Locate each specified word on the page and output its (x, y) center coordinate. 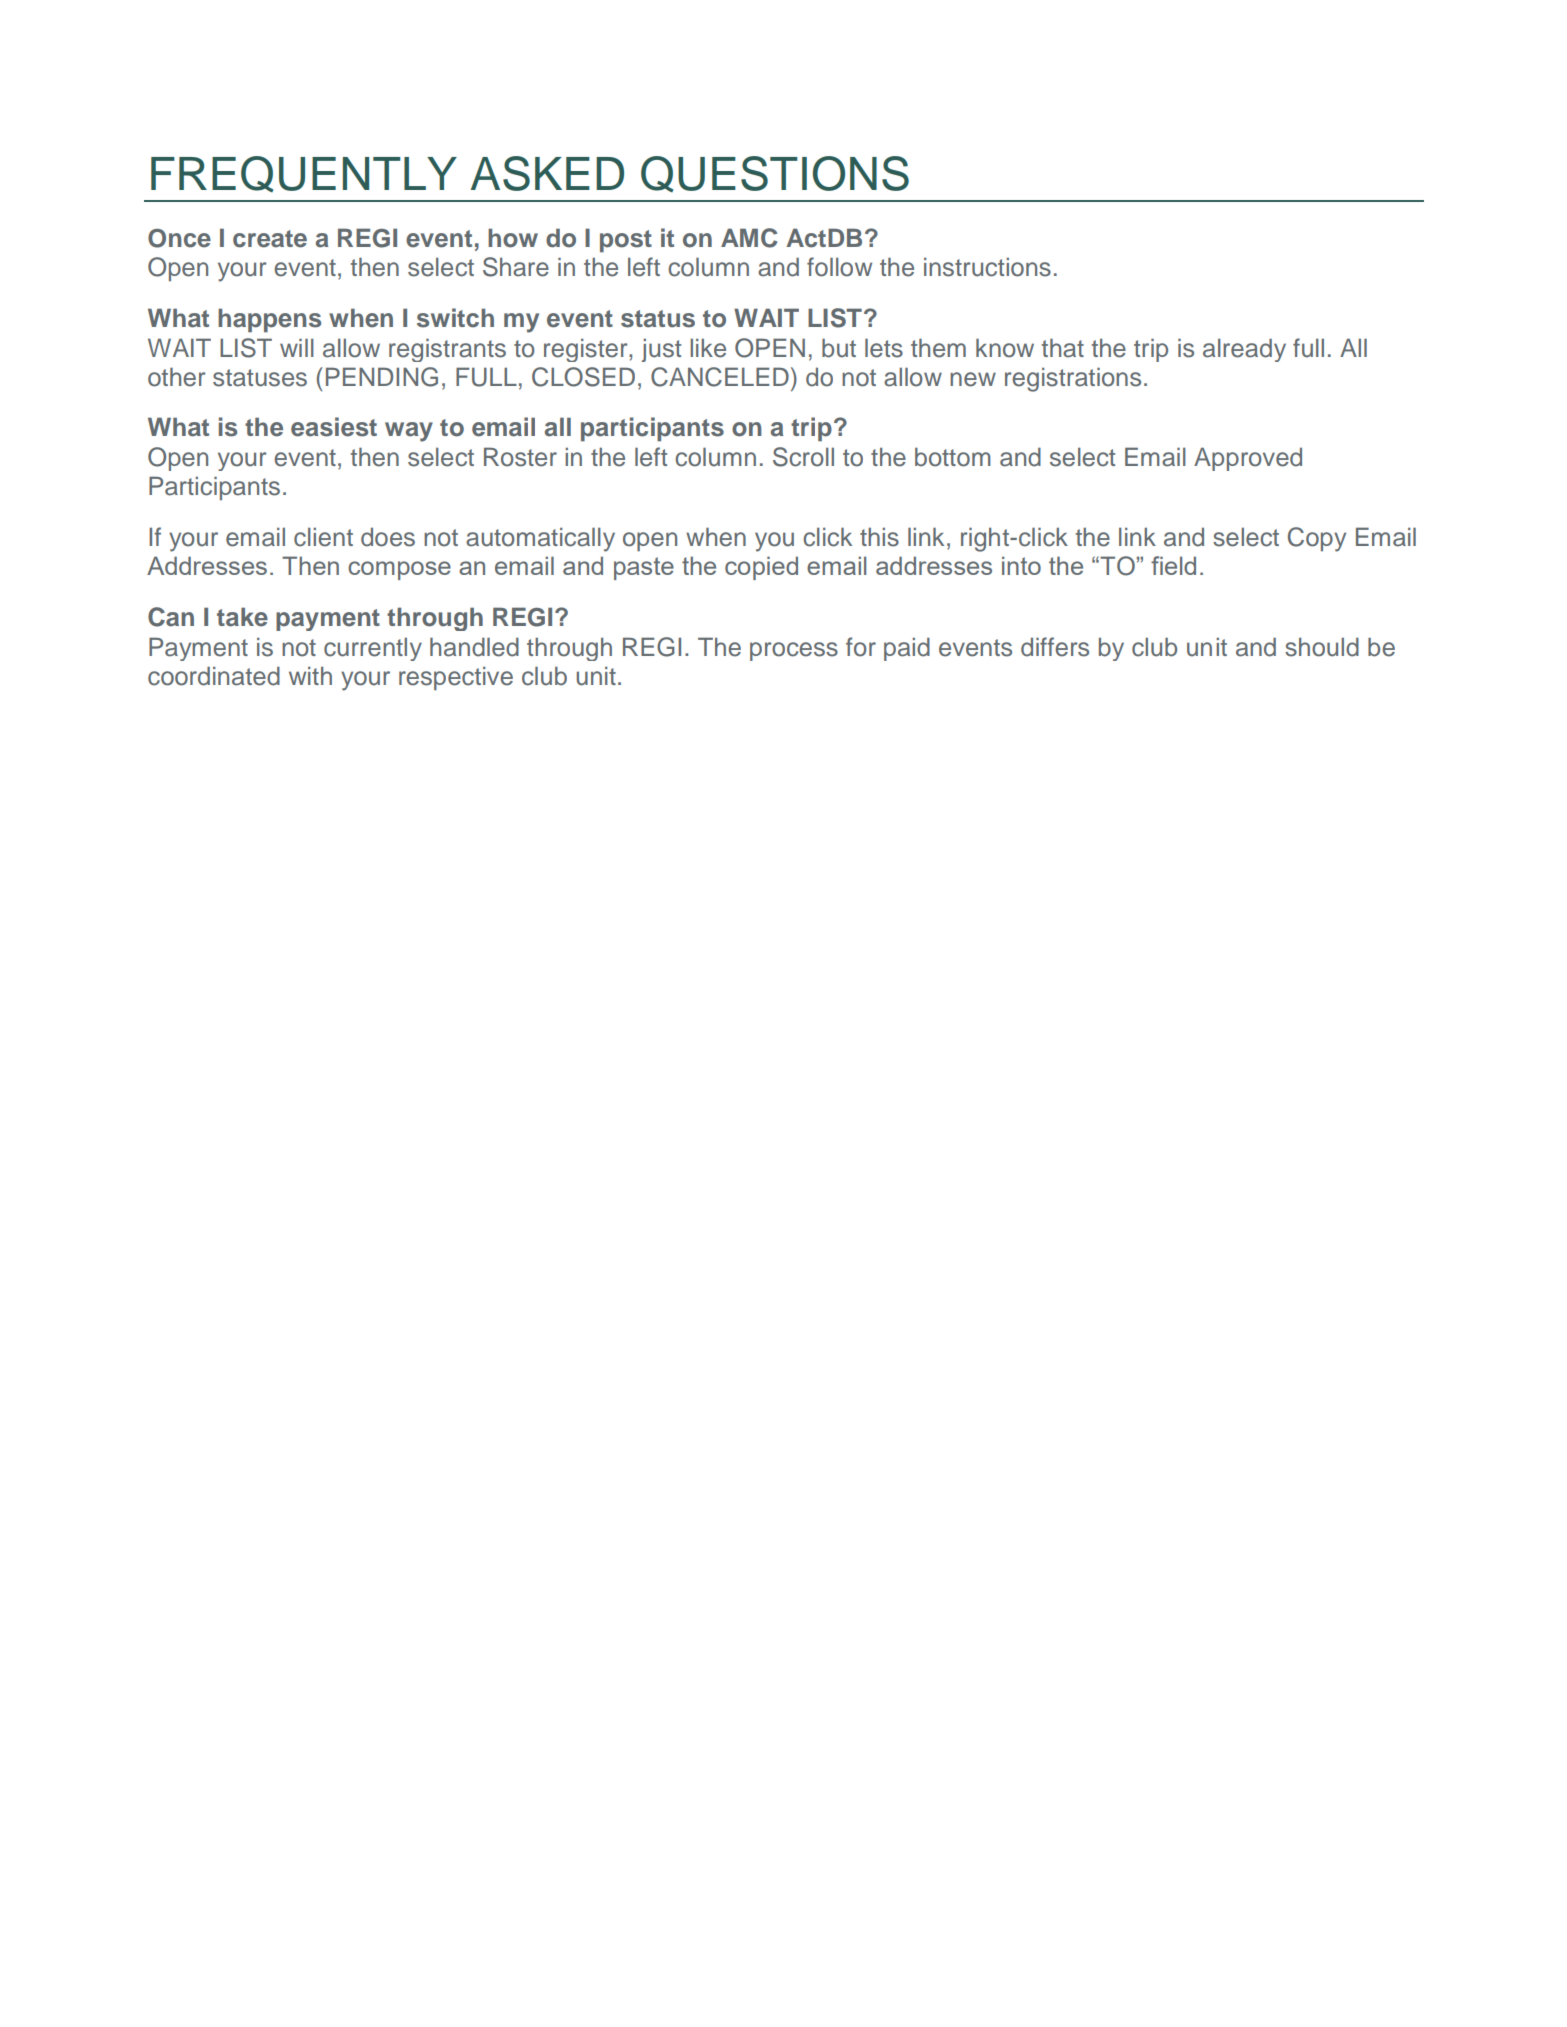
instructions (987, 267)
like (708, 348)
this (879, 537)
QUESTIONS (775, 174)
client (323, 537)
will (297, 347)
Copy (1317, 539)
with (310, 675)
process (794, 651)
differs (1055, 647)
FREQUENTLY (304, 174)
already (1244, 350)
